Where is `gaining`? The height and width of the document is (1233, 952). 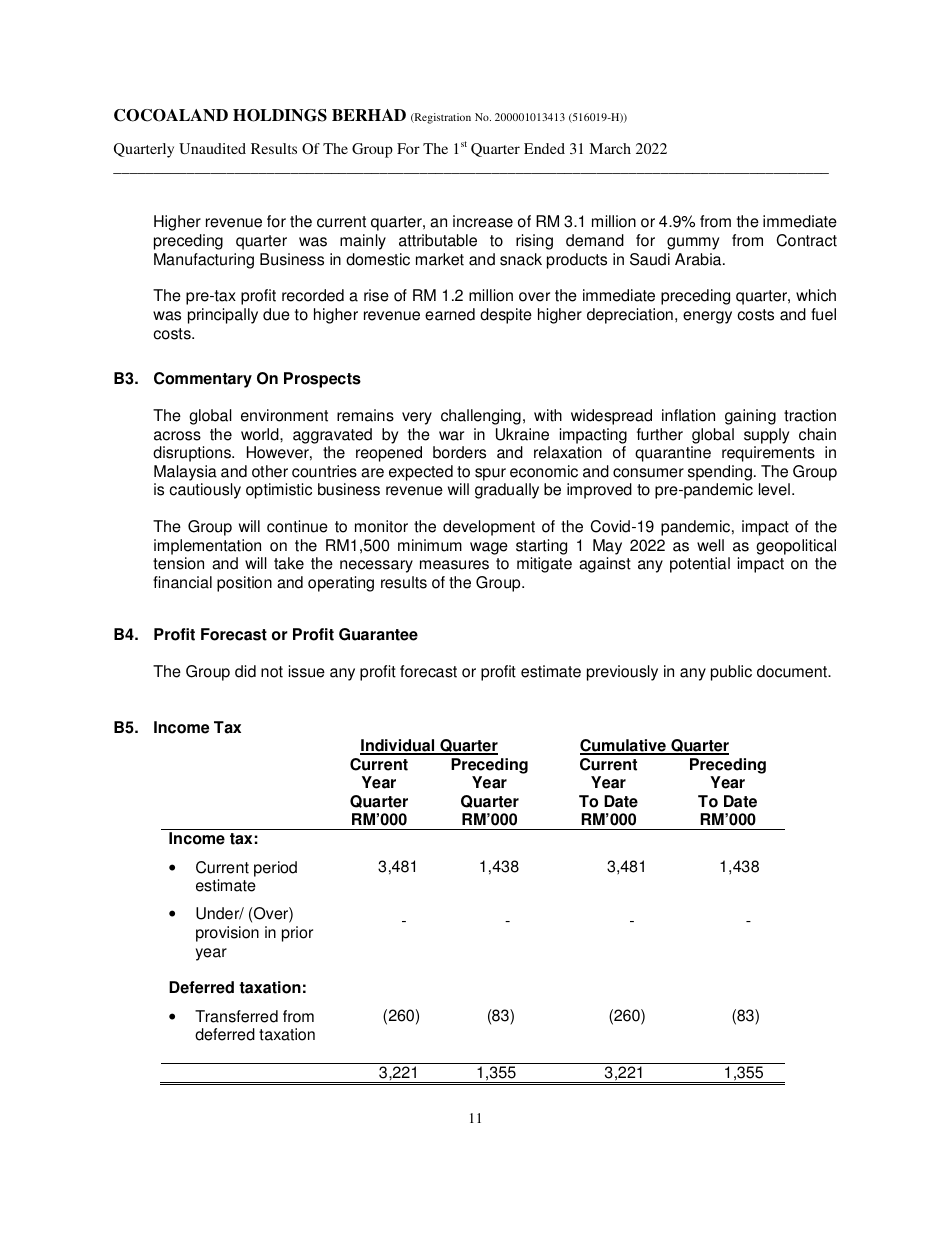
gaining is located at coordinates (750, 417).
